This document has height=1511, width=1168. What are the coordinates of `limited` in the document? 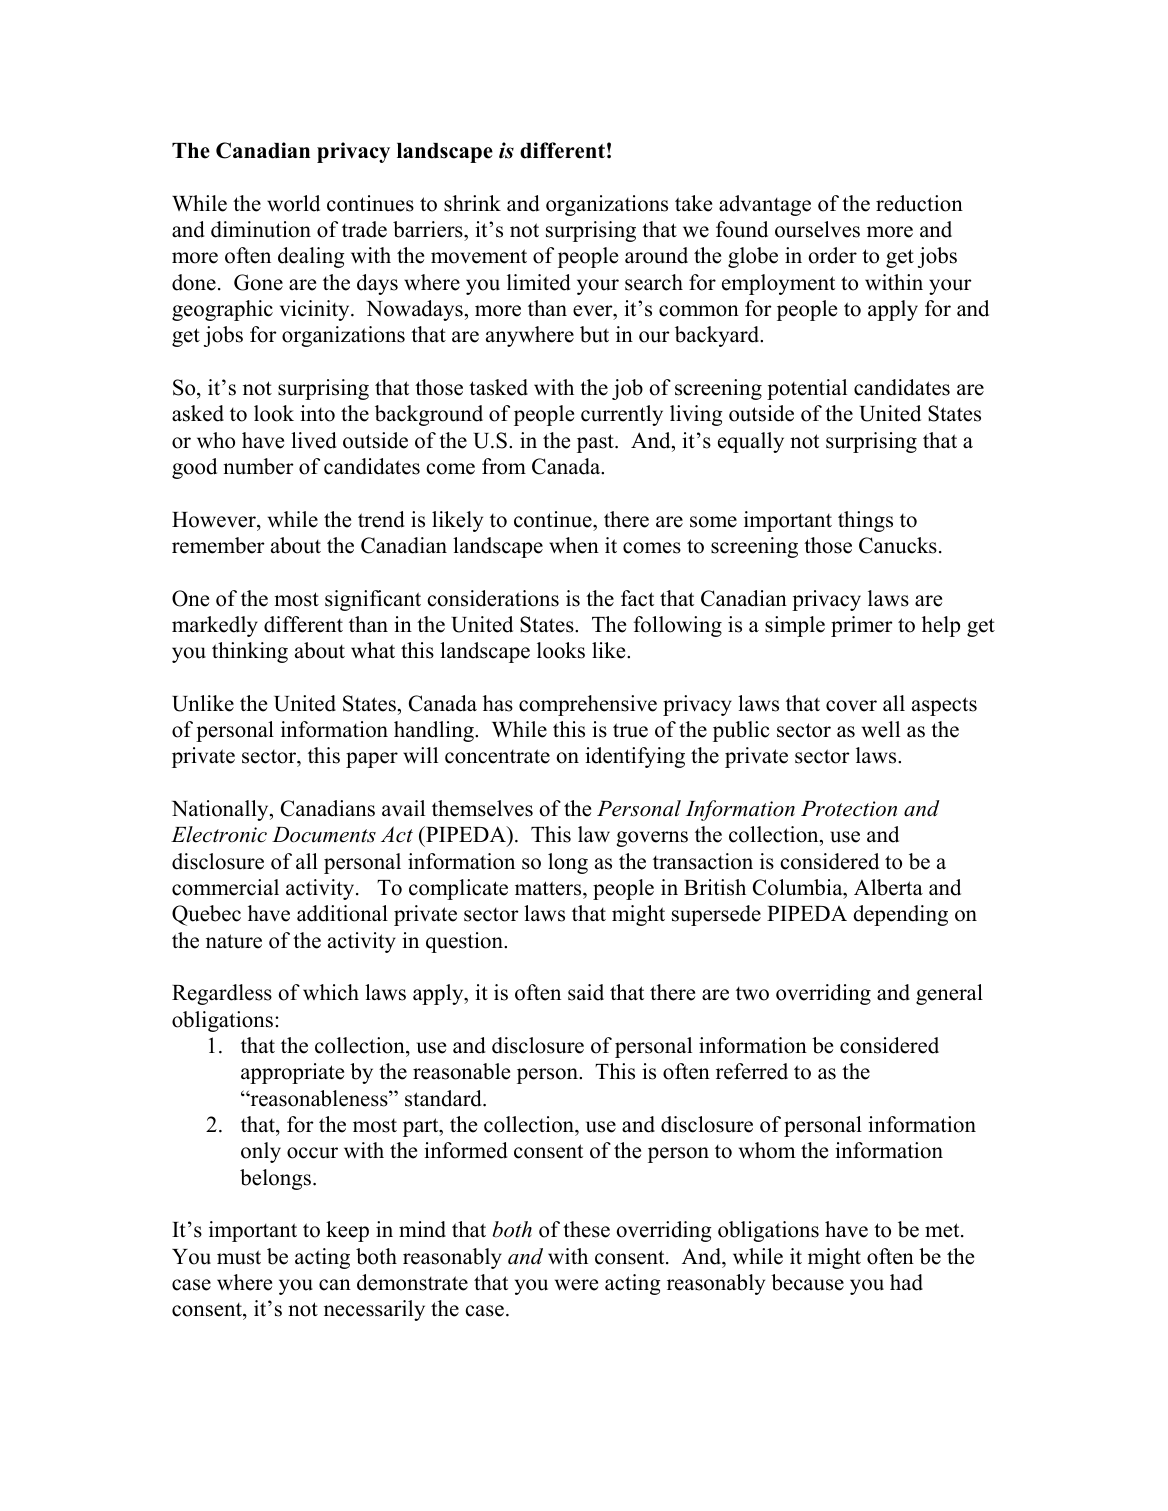 It's located at (539, 282).
